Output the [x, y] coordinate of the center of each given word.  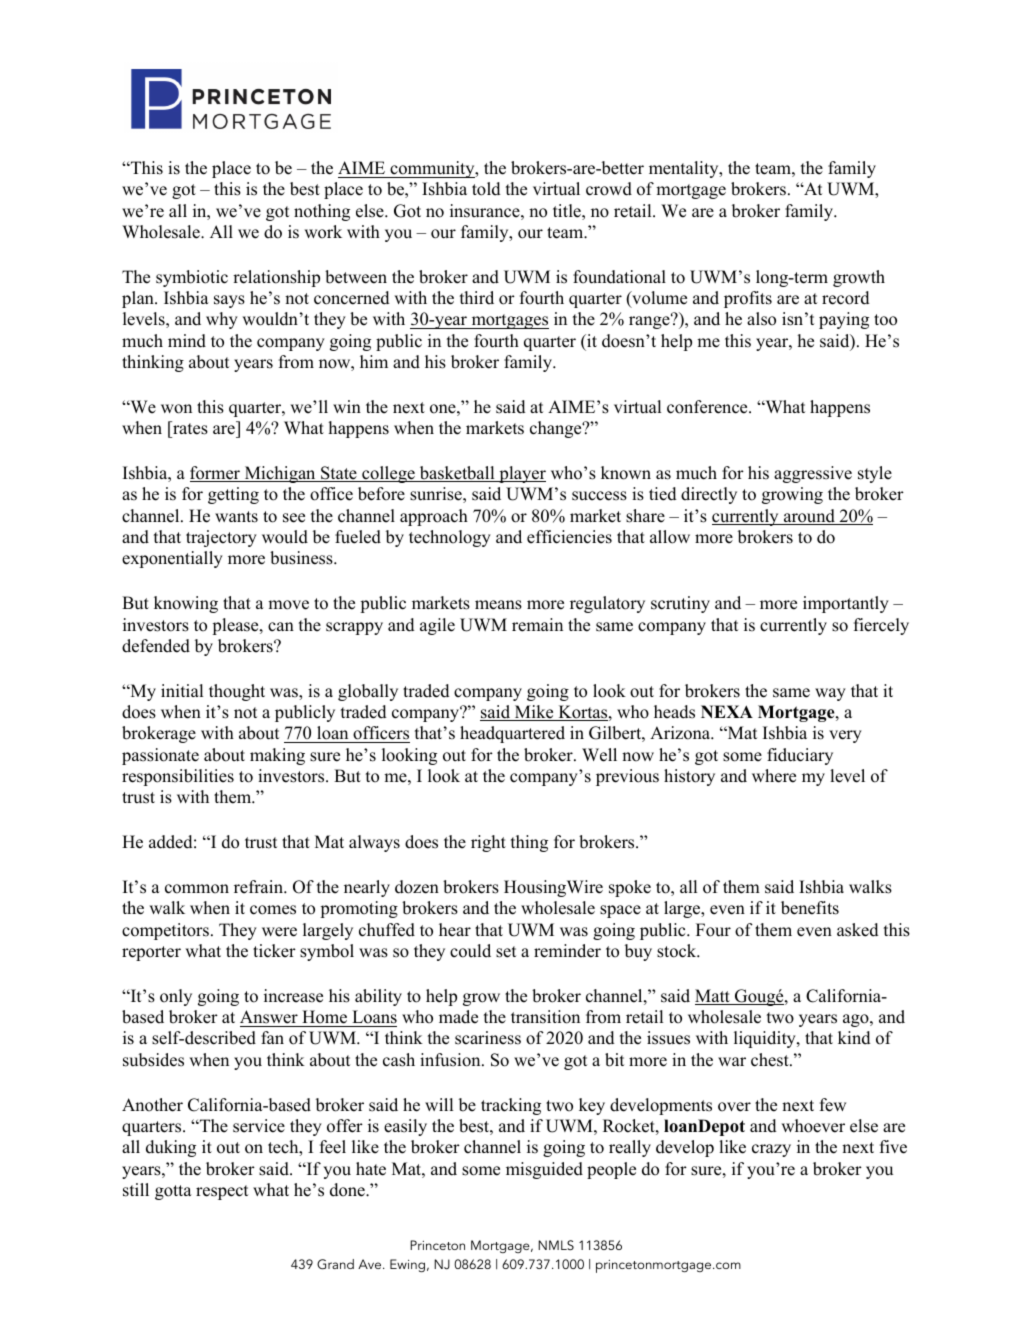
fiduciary [800, 756]
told [486, 189]
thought [237, 692]
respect [222, 1192]
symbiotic [192, 278]
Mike [534, 713]
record [846, 298]
